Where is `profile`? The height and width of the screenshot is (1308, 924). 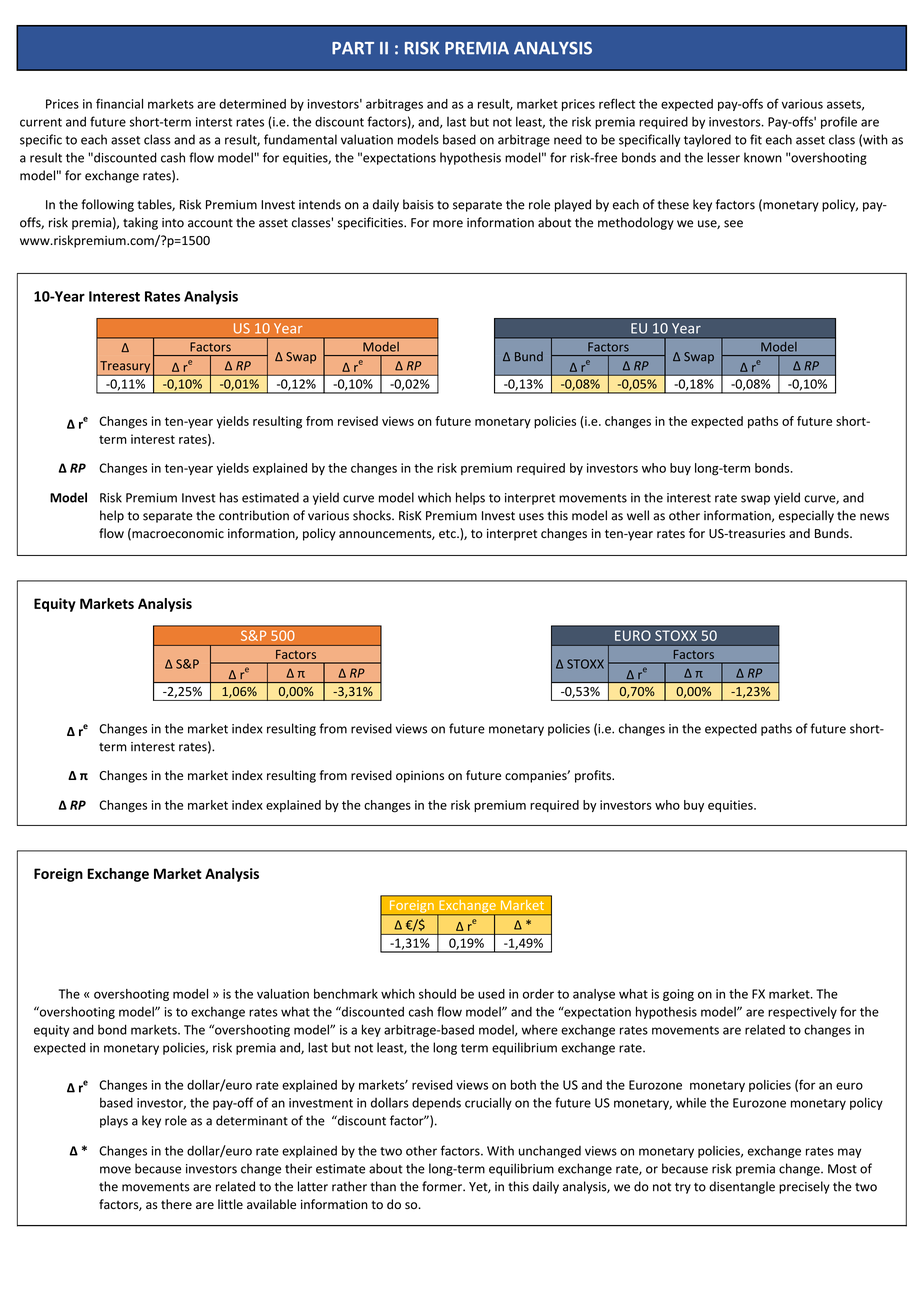
profile is located at coordinates (839, 122).
